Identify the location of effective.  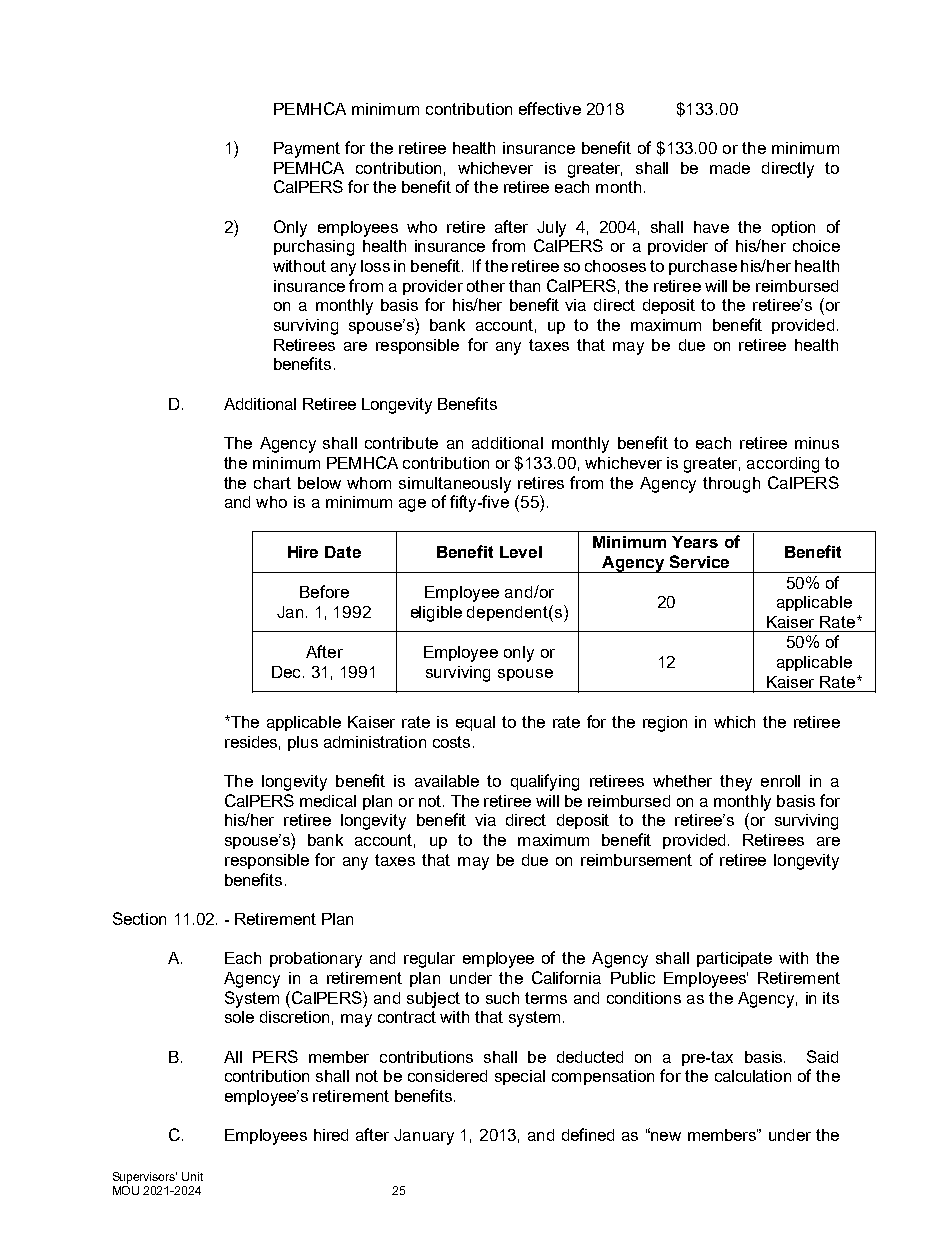
(550, 108).
